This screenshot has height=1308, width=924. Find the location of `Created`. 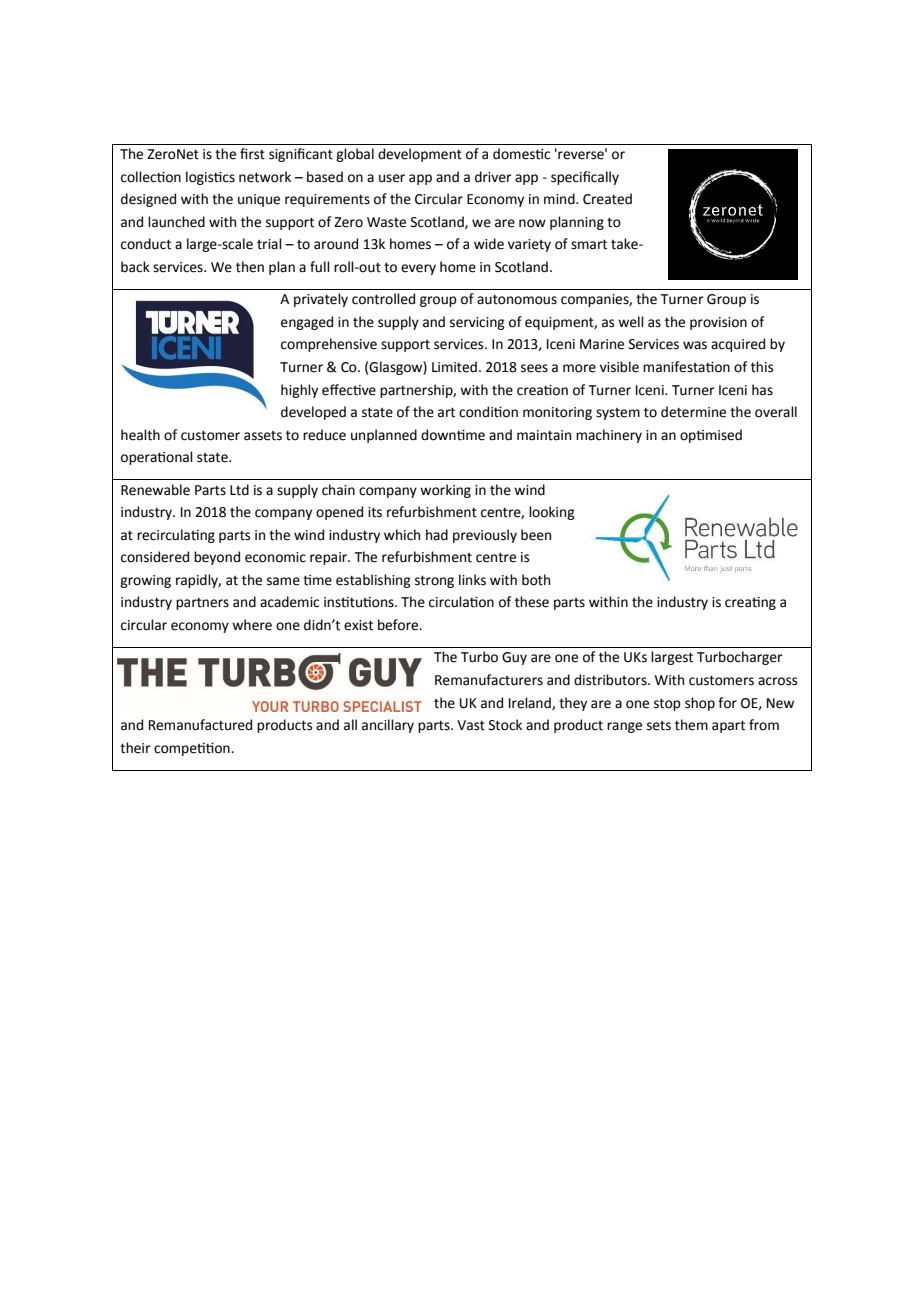

Created is located at coordinates (607, 199).
